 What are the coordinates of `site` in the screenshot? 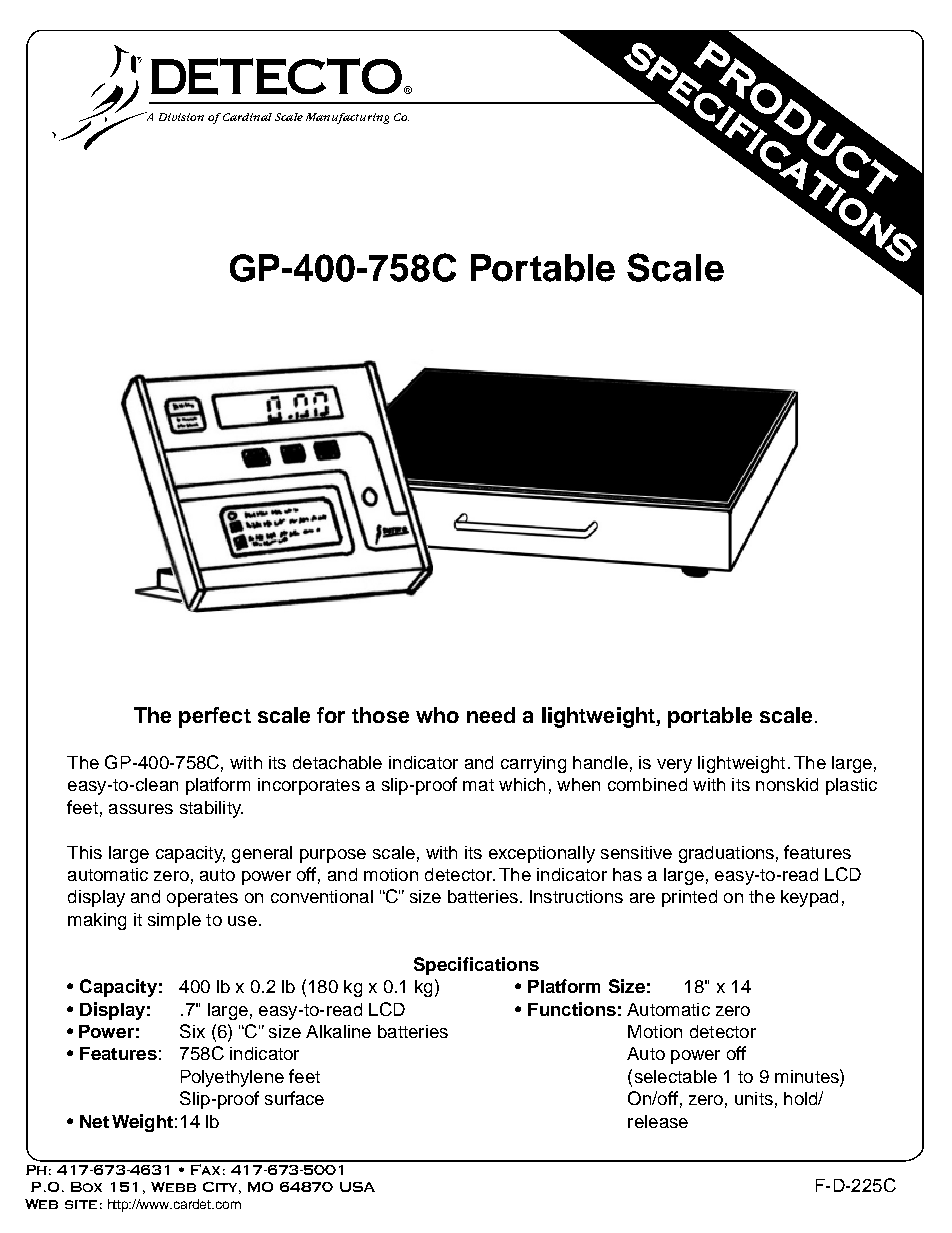 It's located at (81, 1204).
